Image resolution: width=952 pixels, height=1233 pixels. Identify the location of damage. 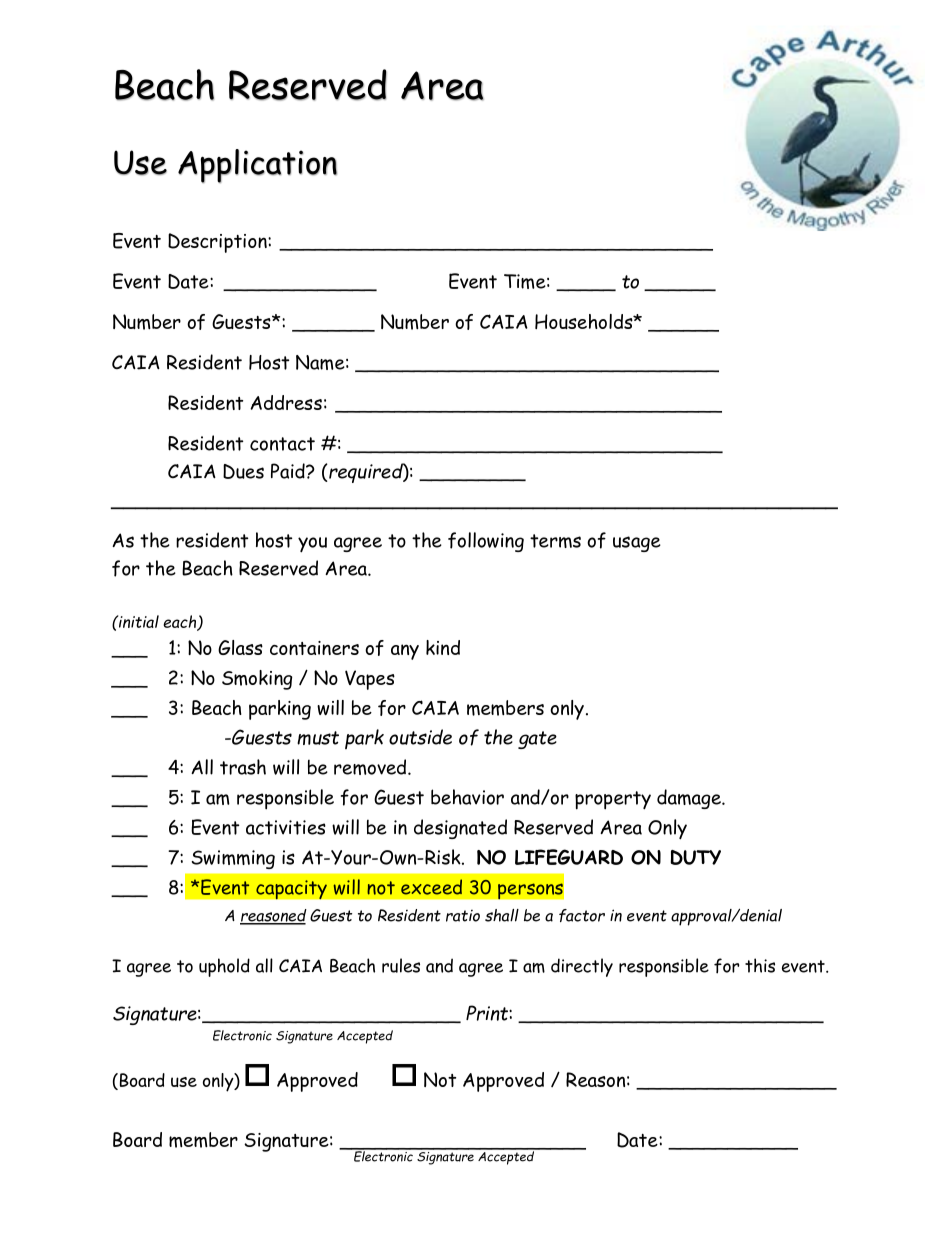
(690, 799).
